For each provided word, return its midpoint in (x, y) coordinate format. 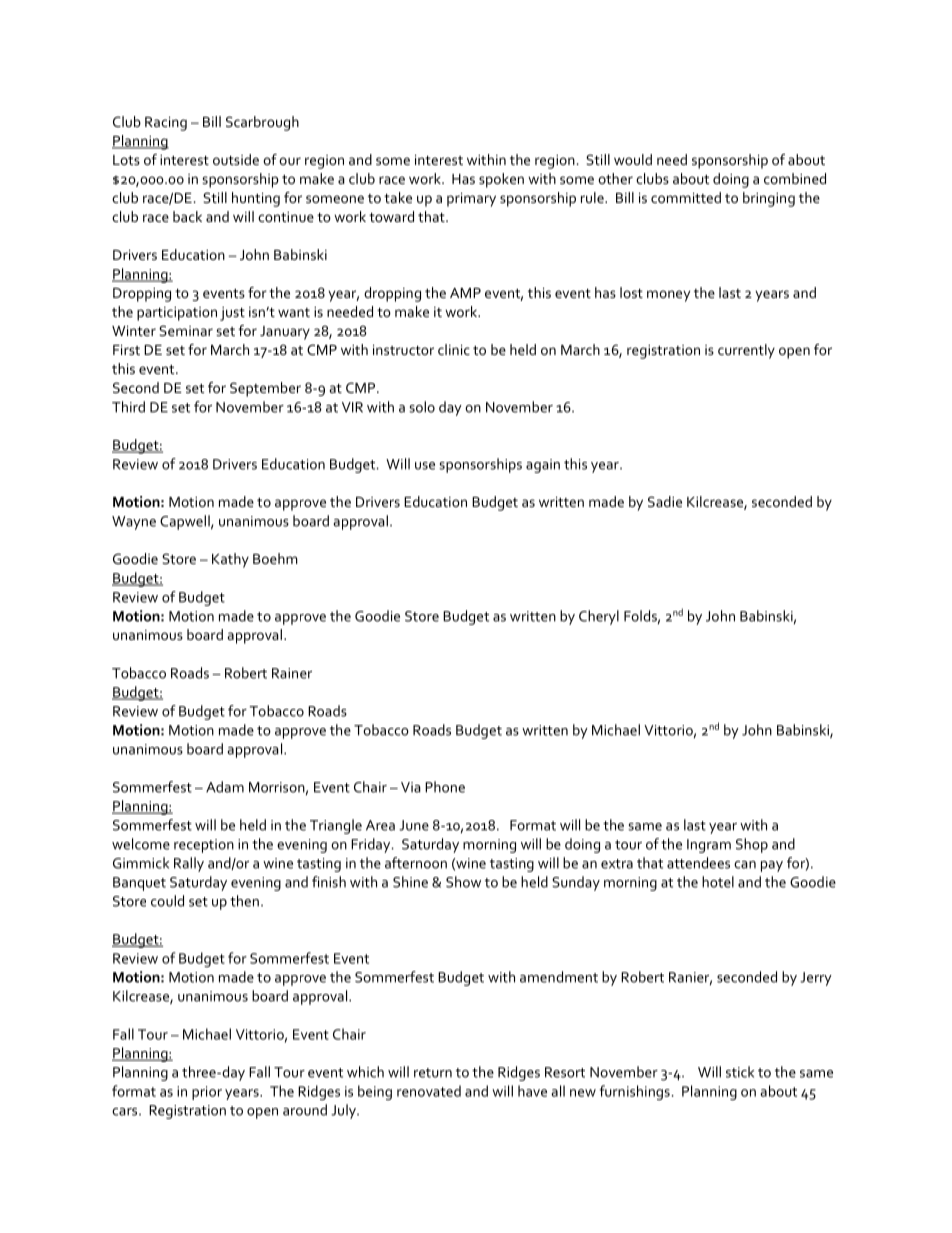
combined (795, 178)
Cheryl (599, 617)
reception (204, 846)
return (433, 1073)
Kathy (230, 560)
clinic (454, 349)
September (265, 389)
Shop (752, 845)
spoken (501, 180)
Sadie (665, 501)
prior (207, 1093)
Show (463, 882)
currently (746, 351)
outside (236, 159)
